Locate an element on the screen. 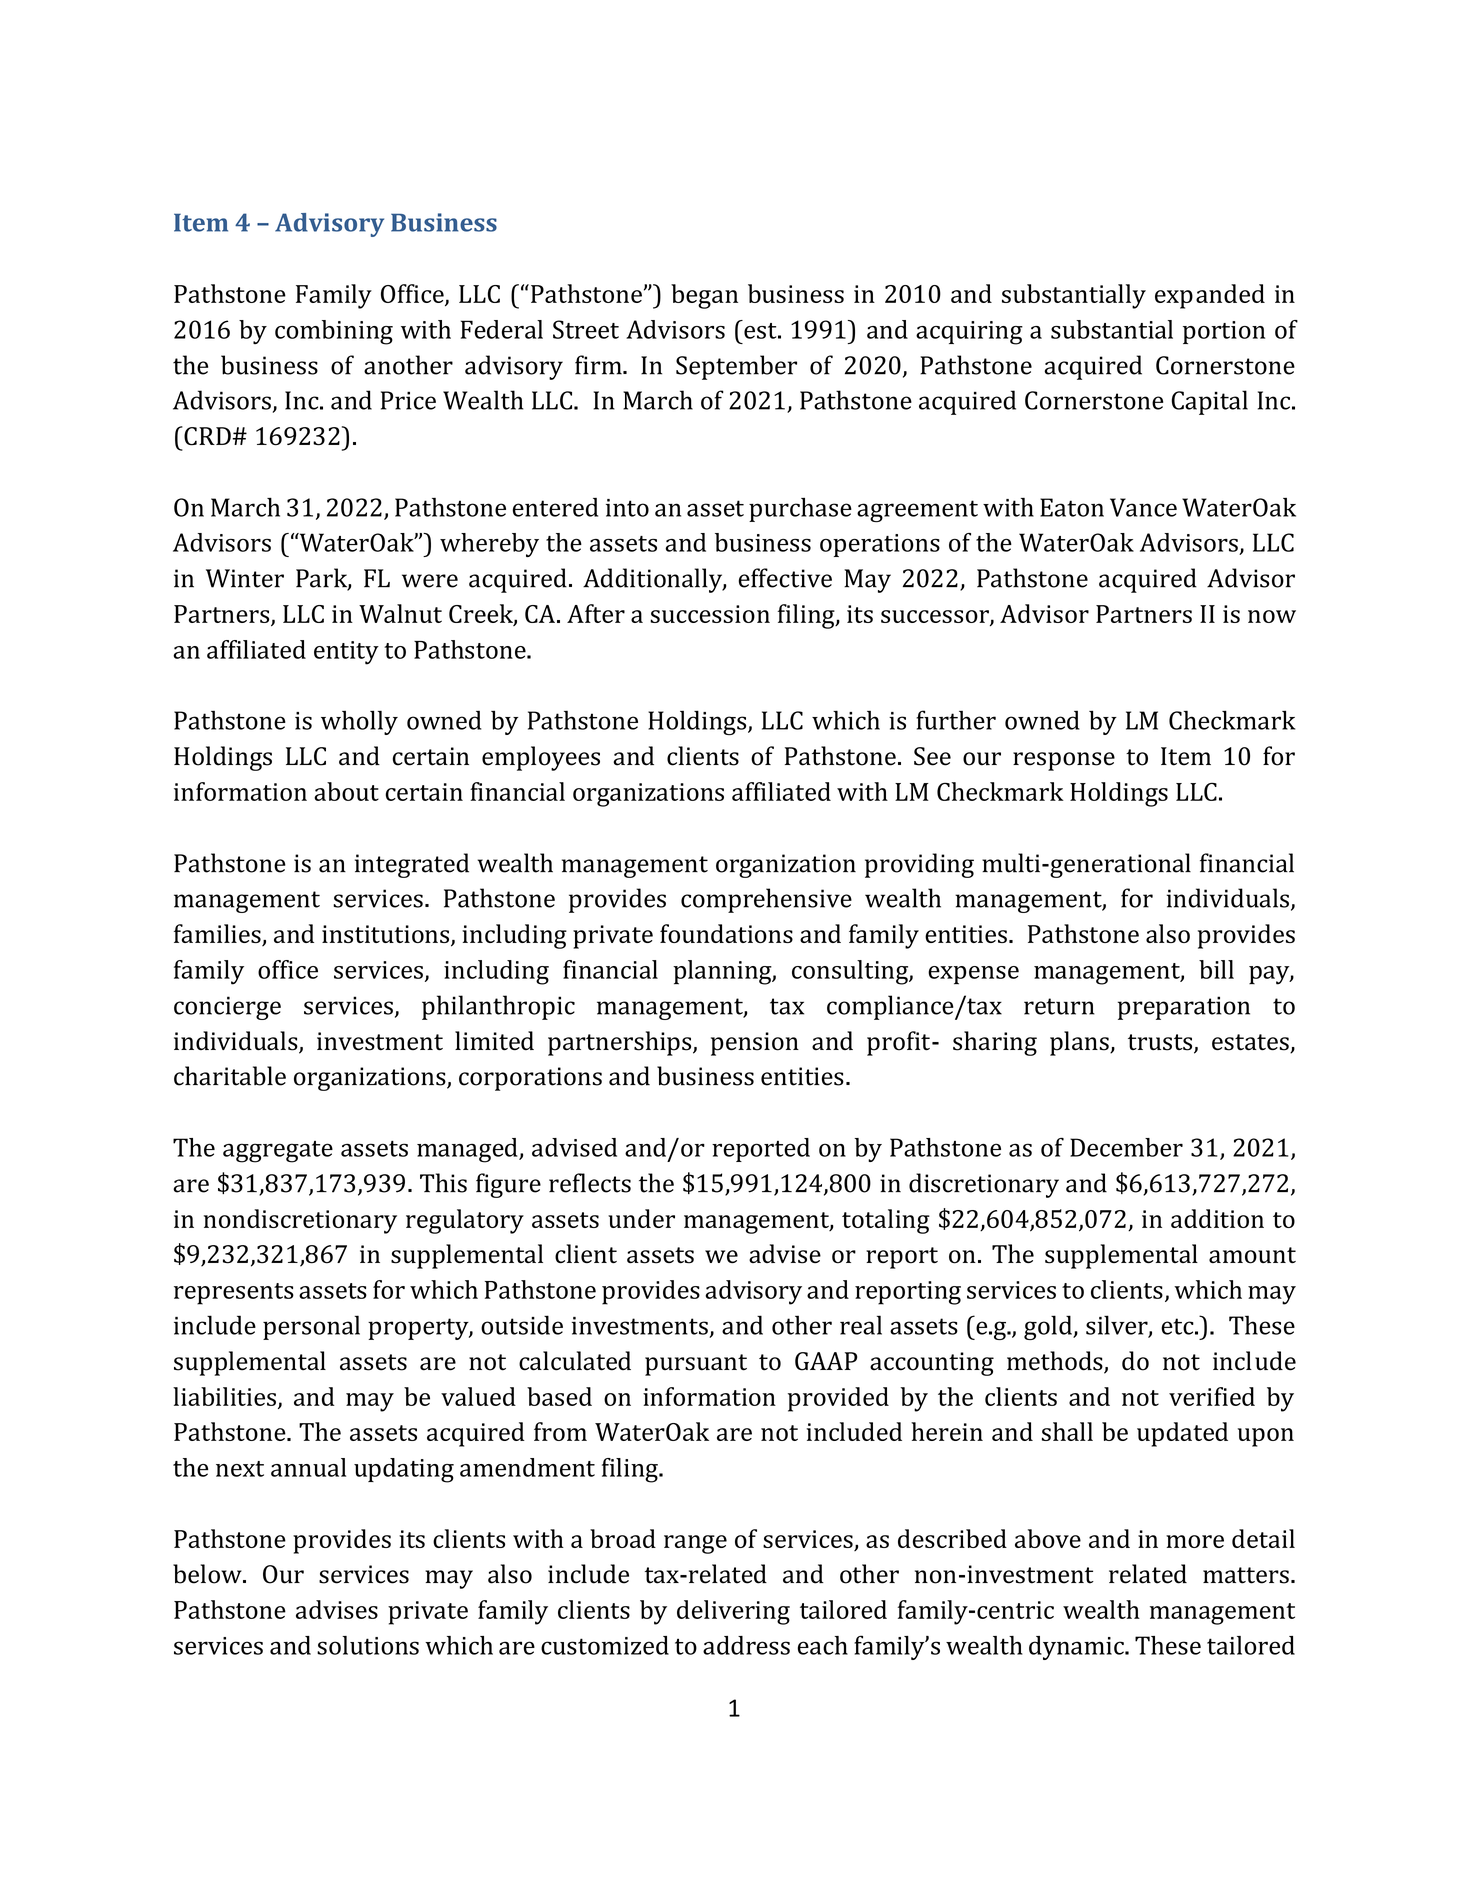 Image resolution: width=1468 pixels, height=1899 pixels. comprehensive is located at coordinates (766, 900).
